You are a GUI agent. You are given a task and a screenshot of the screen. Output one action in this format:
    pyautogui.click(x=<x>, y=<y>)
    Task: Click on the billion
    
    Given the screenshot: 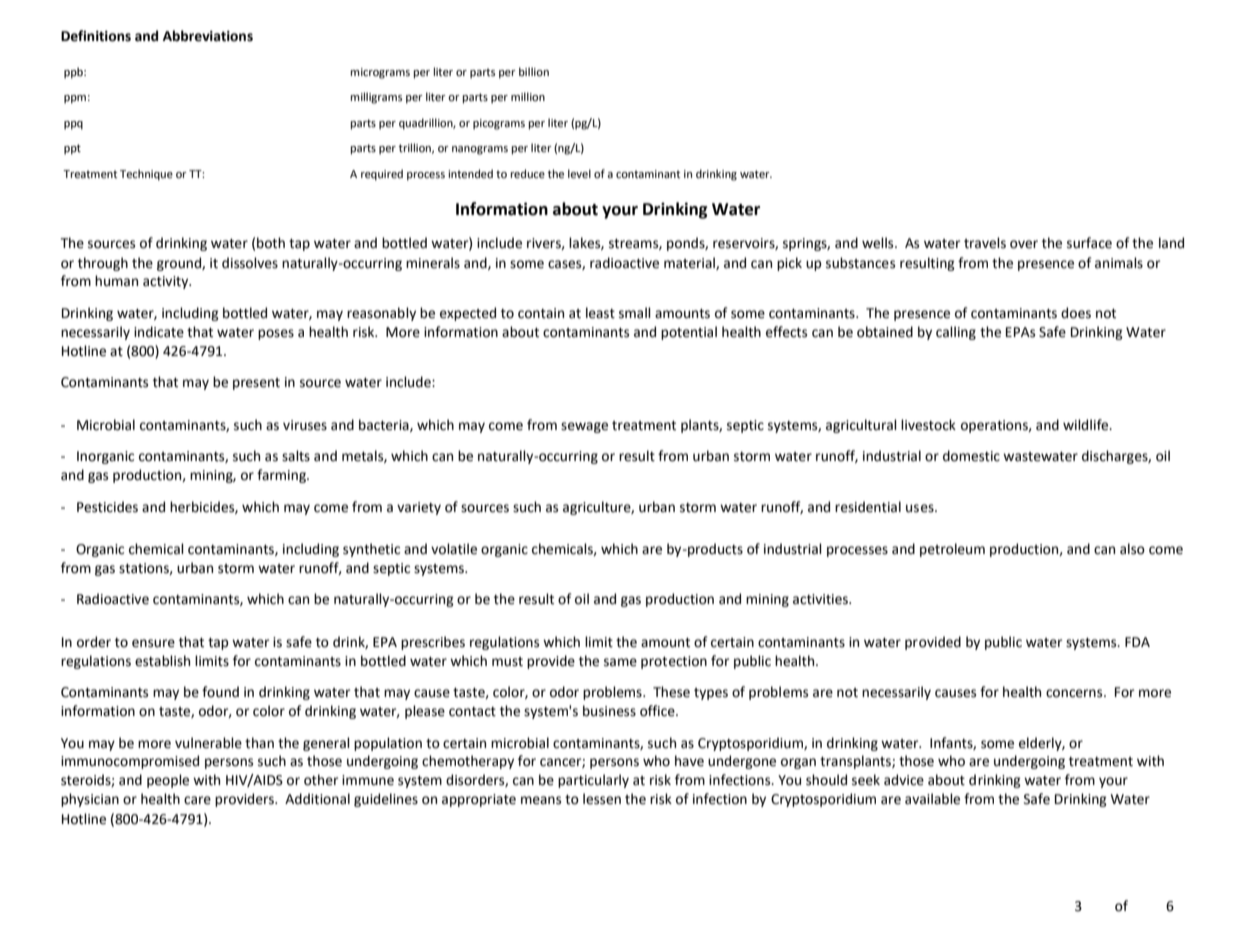 What is the action you would take?
    pyautogui.click(x=534, y=72)
